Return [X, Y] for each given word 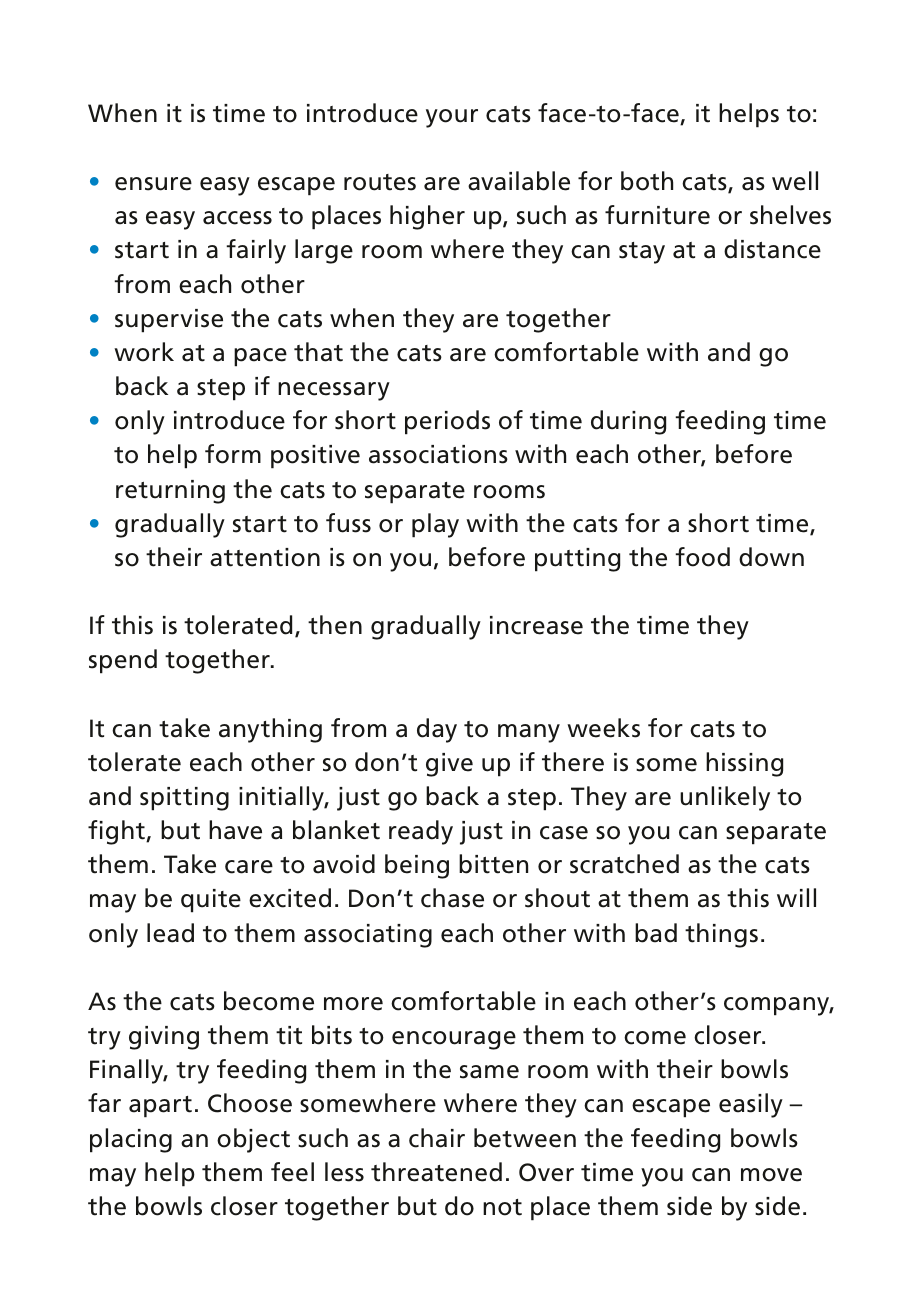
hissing [744, 764]
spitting [184, 799]
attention [265, 557]
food [702, 557]
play [435, 525]
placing [131, 1140]
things [721, 935]
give [449, 765]
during [628, 422]
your [452, 118]
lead [170, 933]
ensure [153, 184]
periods [447, 422]
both [647, 181]
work [144, 352]
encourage [454, 1040]
